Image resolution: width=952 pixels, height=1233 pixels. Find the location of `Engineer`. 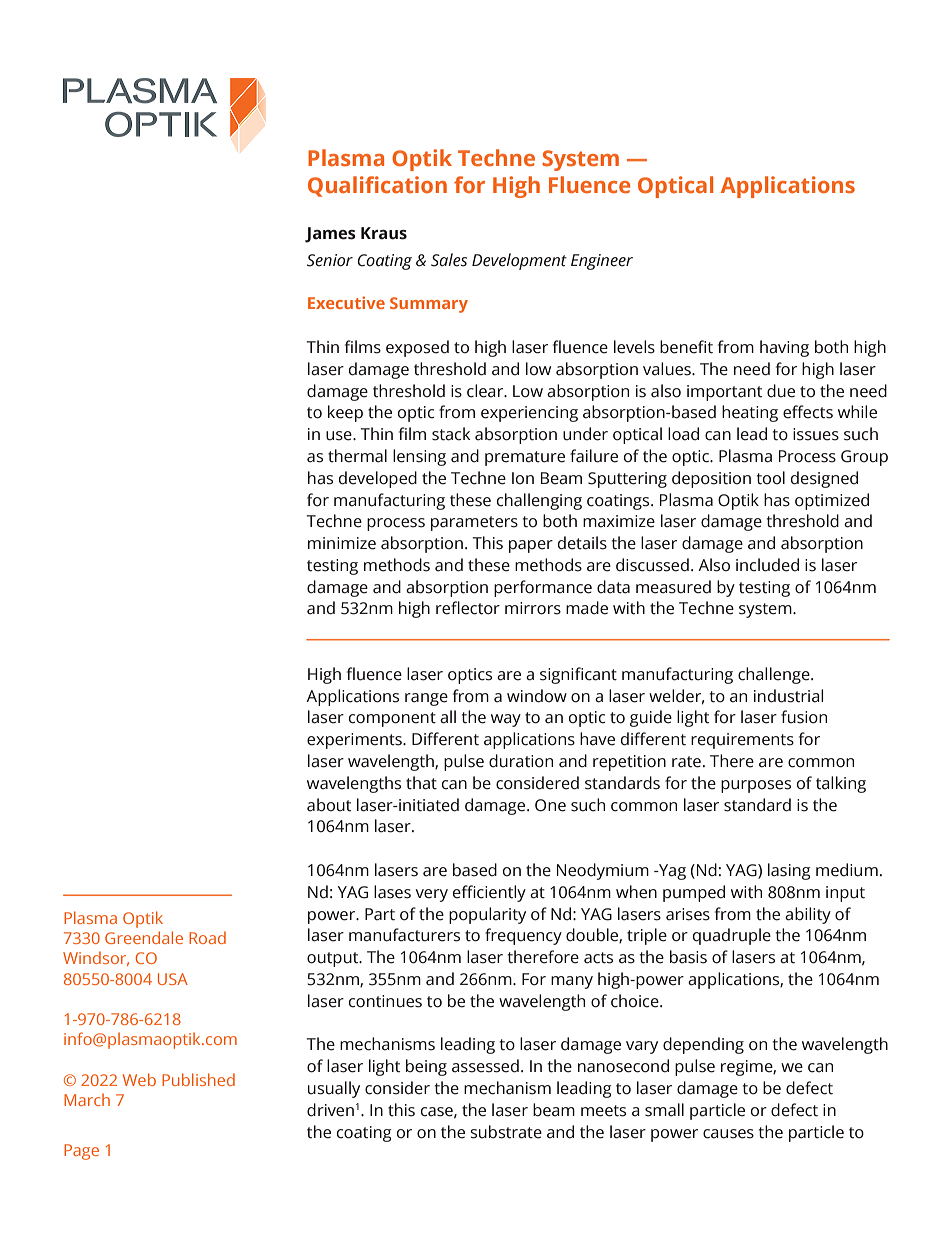

Engineer is located at coordinates (602, 262).
